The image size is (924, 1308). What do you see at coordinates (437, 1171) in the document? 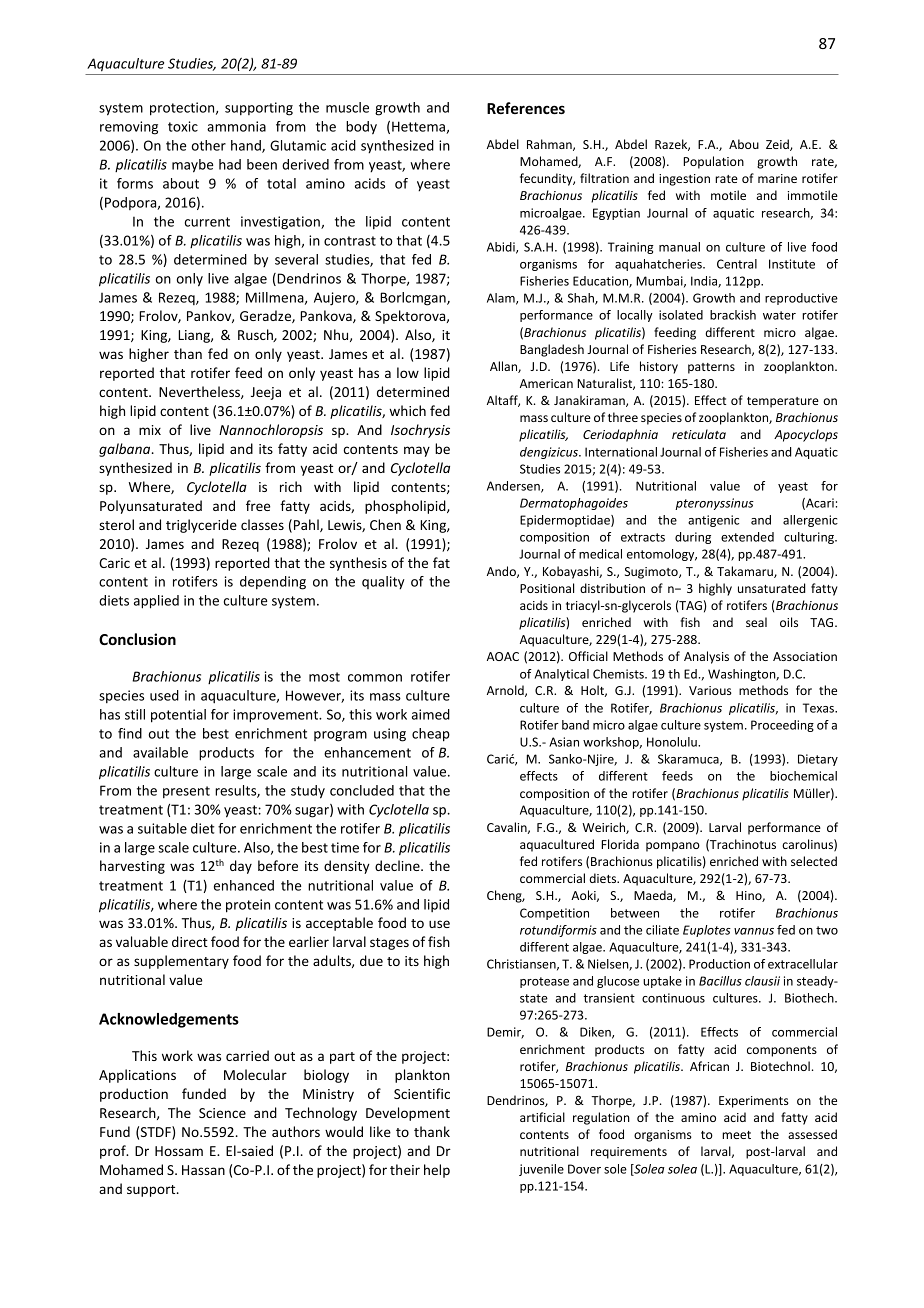
I see `help` at bounding box center [437, 1171].
